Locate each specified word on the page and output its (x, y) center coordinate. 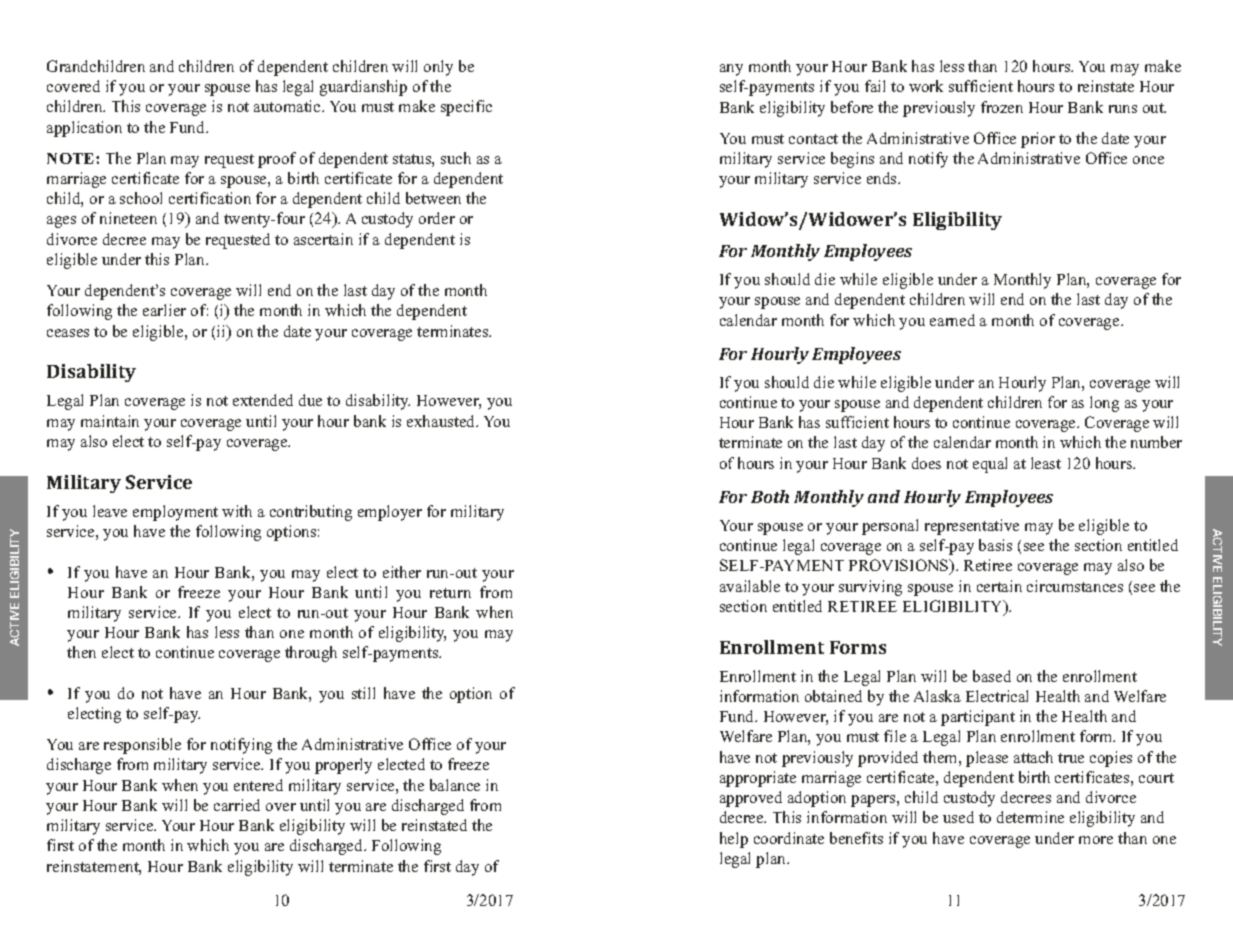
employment (175, 513)
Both (770, 496)
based (992, 676)
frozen (1002, 107)
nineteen (128, 218)
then (81, 652)
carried (237, 805)
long (1104, 404)
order (437, 218)
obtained (833, 696)
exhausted (442, 421)
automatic (288, 106)
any (731, 70)
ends (883, 178)
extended (263, 400)
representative (972, 527)
